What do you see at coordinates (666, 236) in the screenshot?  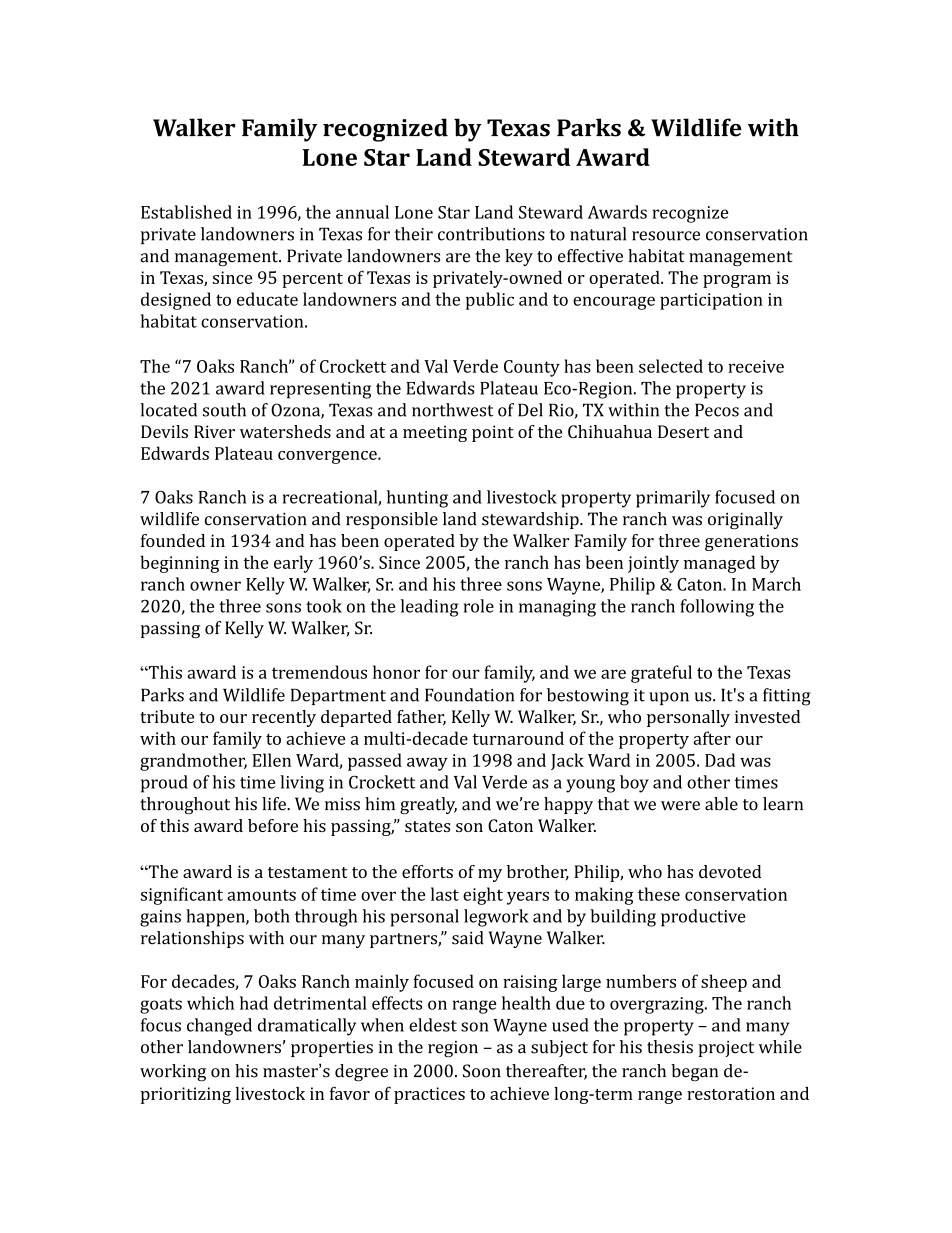 I see `resource` at bounding box center [666, 236].
